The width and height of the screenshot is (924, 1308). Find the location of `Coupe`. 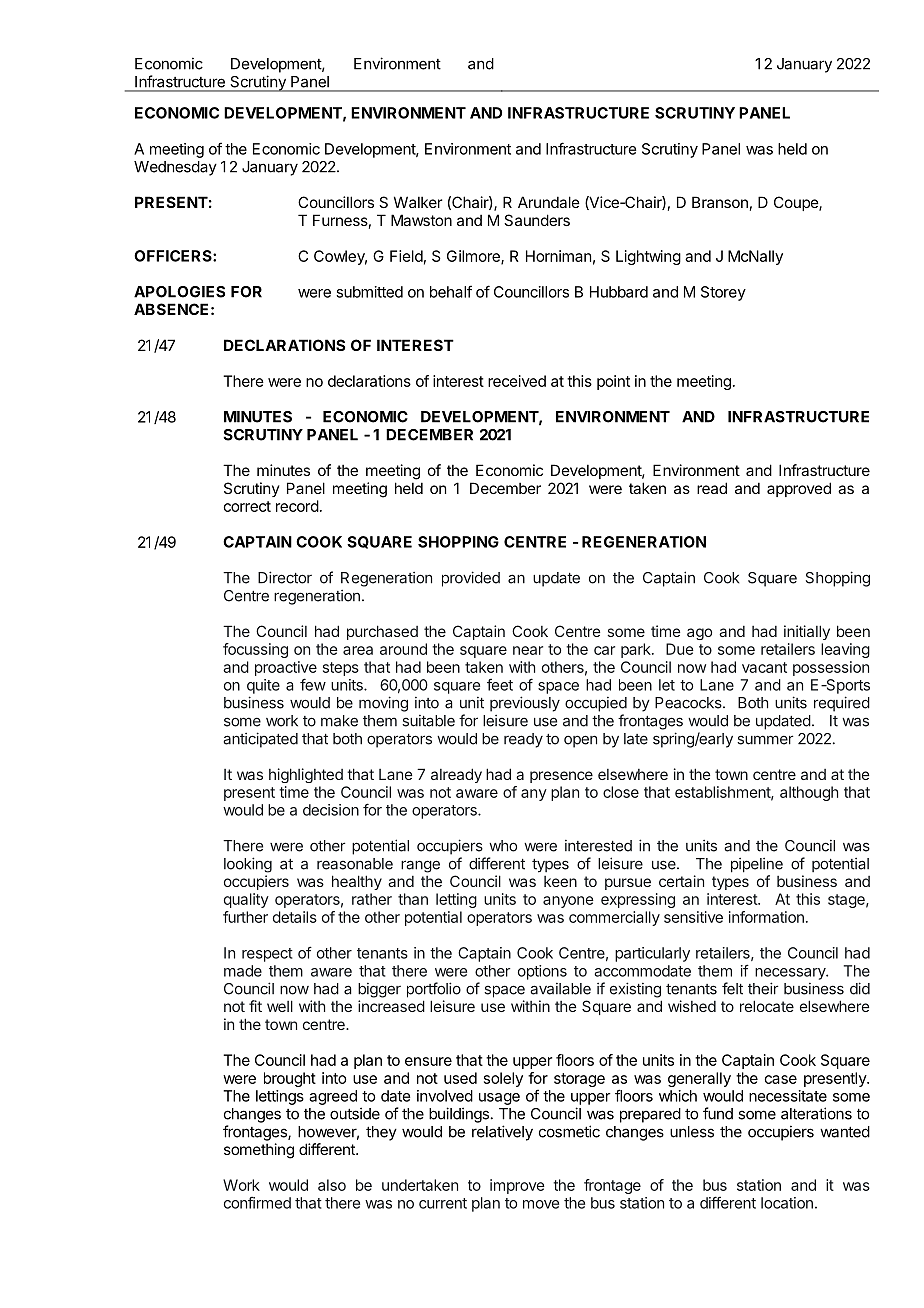

Coupe is located at coordinates (797, 203).
